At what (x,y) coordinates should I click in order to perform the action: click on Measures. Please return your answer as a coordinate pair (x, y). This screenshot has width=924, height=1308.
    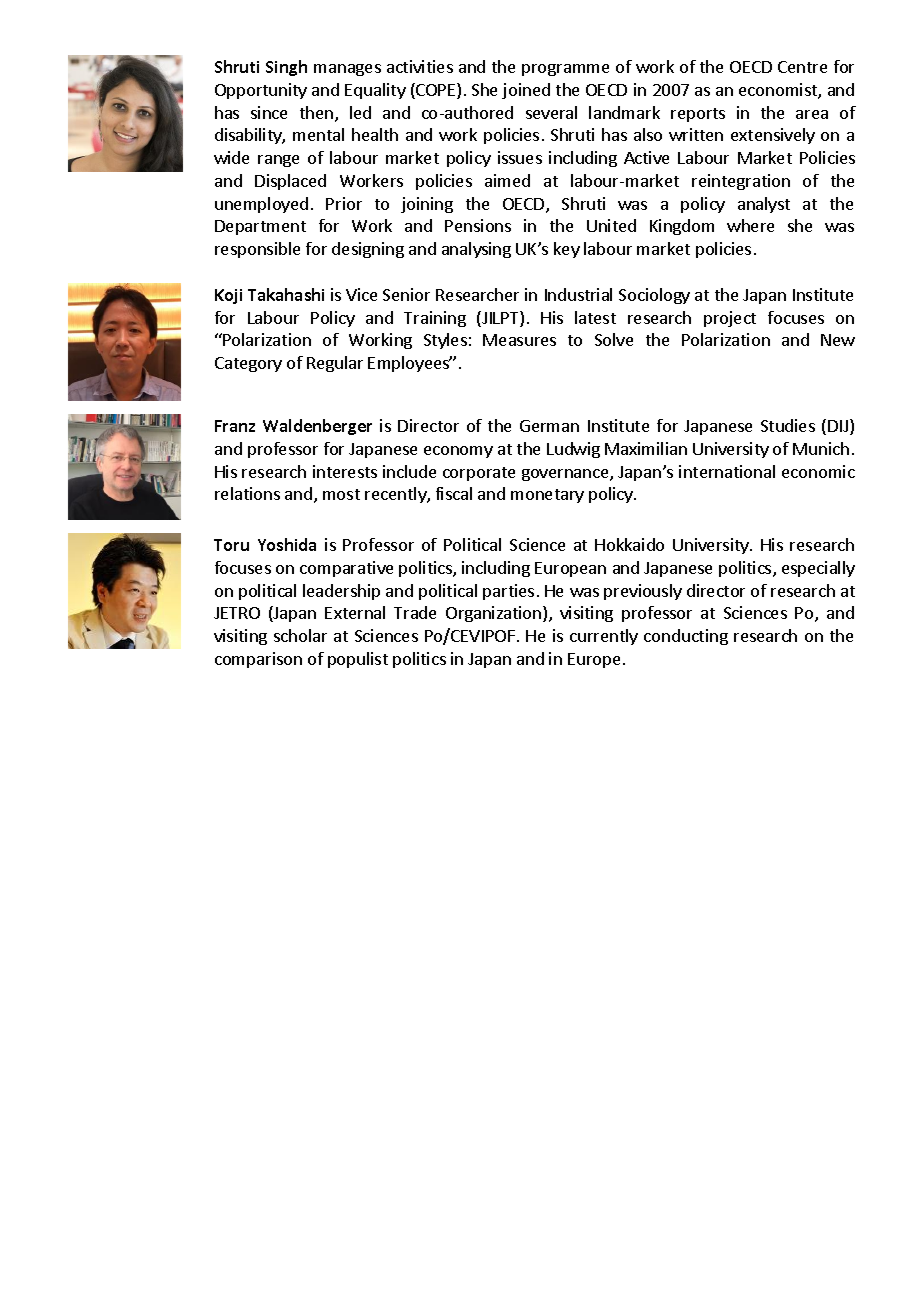
    Looking at the image, I should click on (519, 340).
